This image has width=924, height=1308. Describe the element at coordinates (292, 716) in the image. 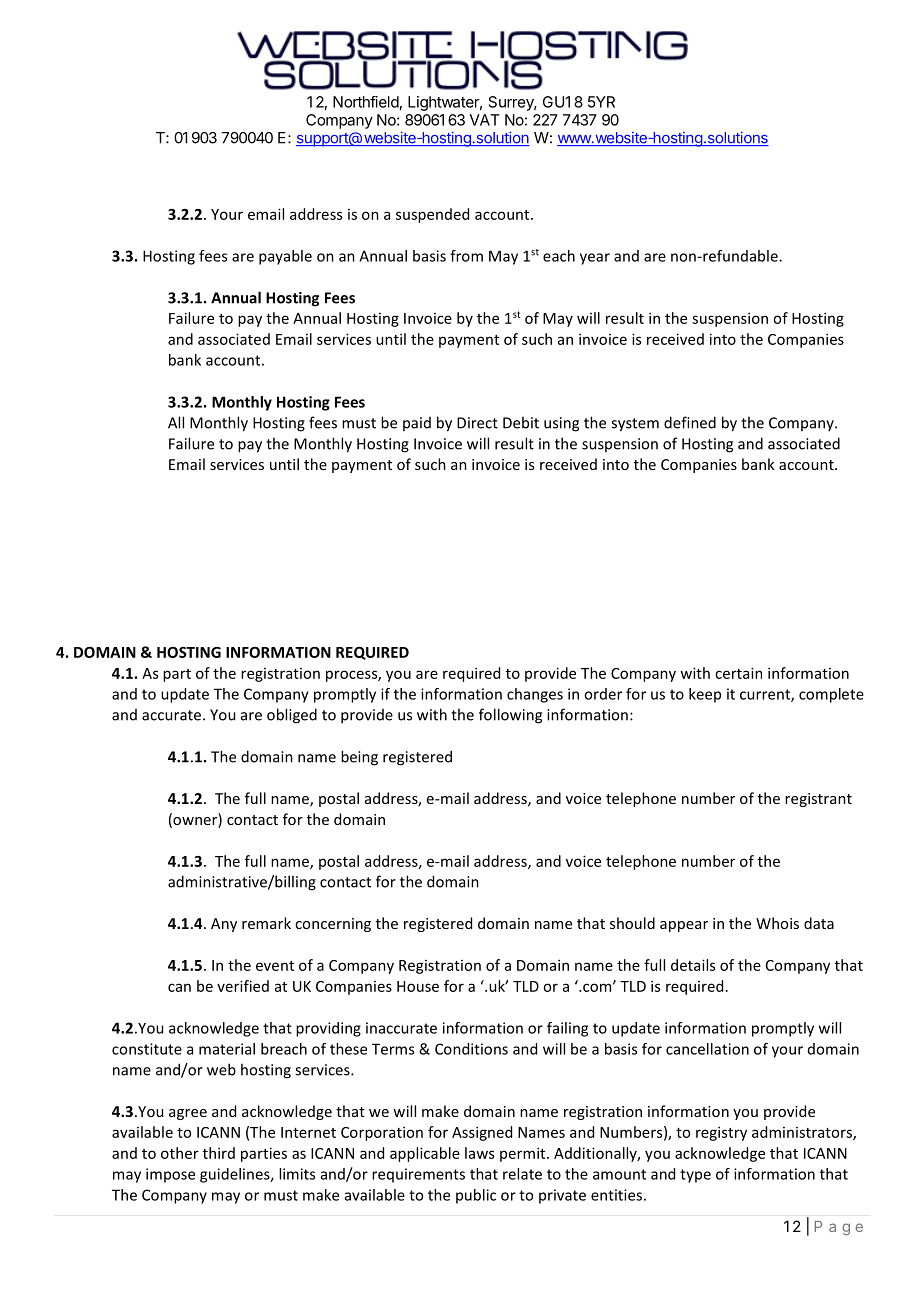

I see `obliged` at that location.
